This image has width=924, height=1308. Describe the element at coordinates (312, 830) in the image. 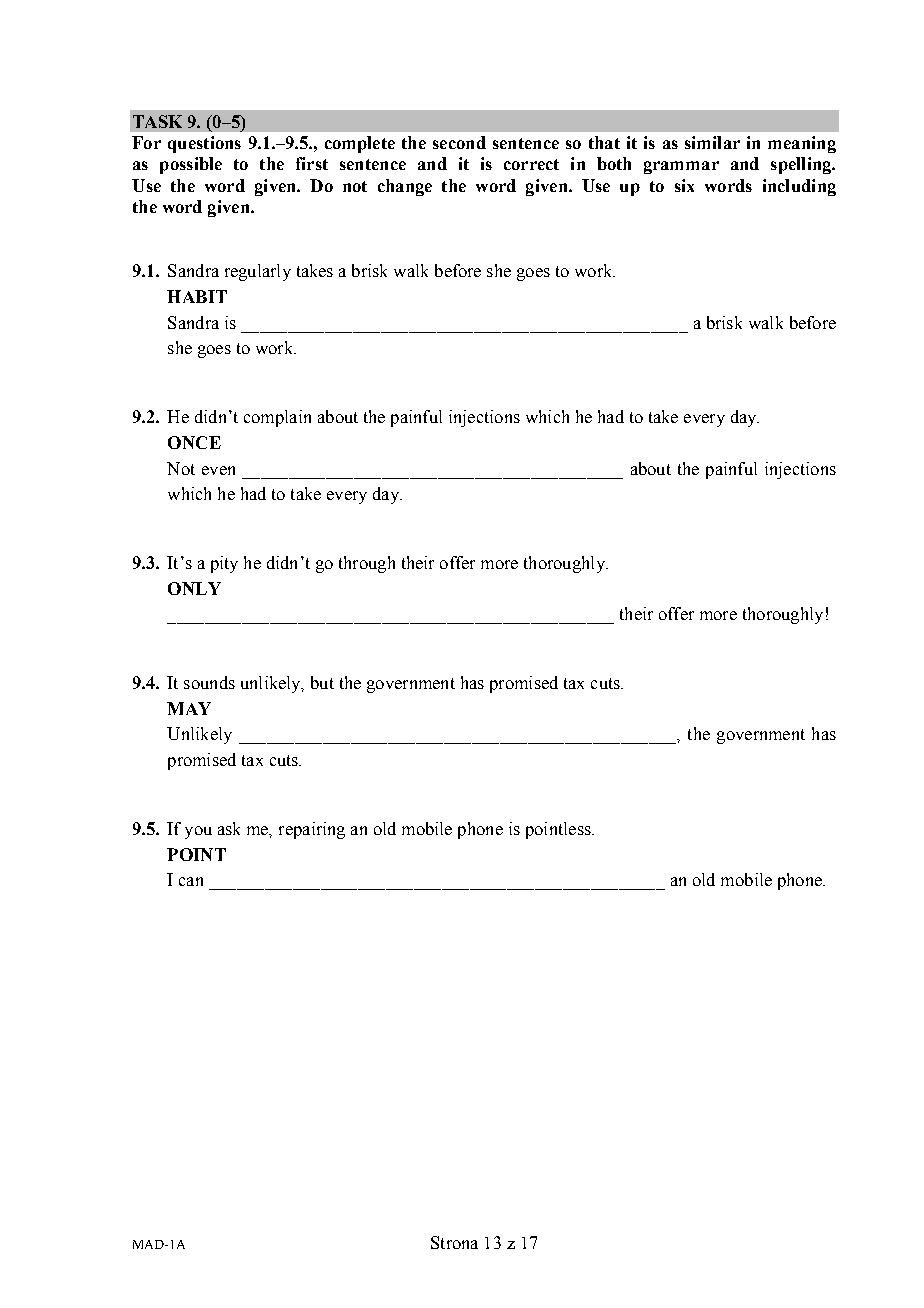

I see `repairing` at that location.
